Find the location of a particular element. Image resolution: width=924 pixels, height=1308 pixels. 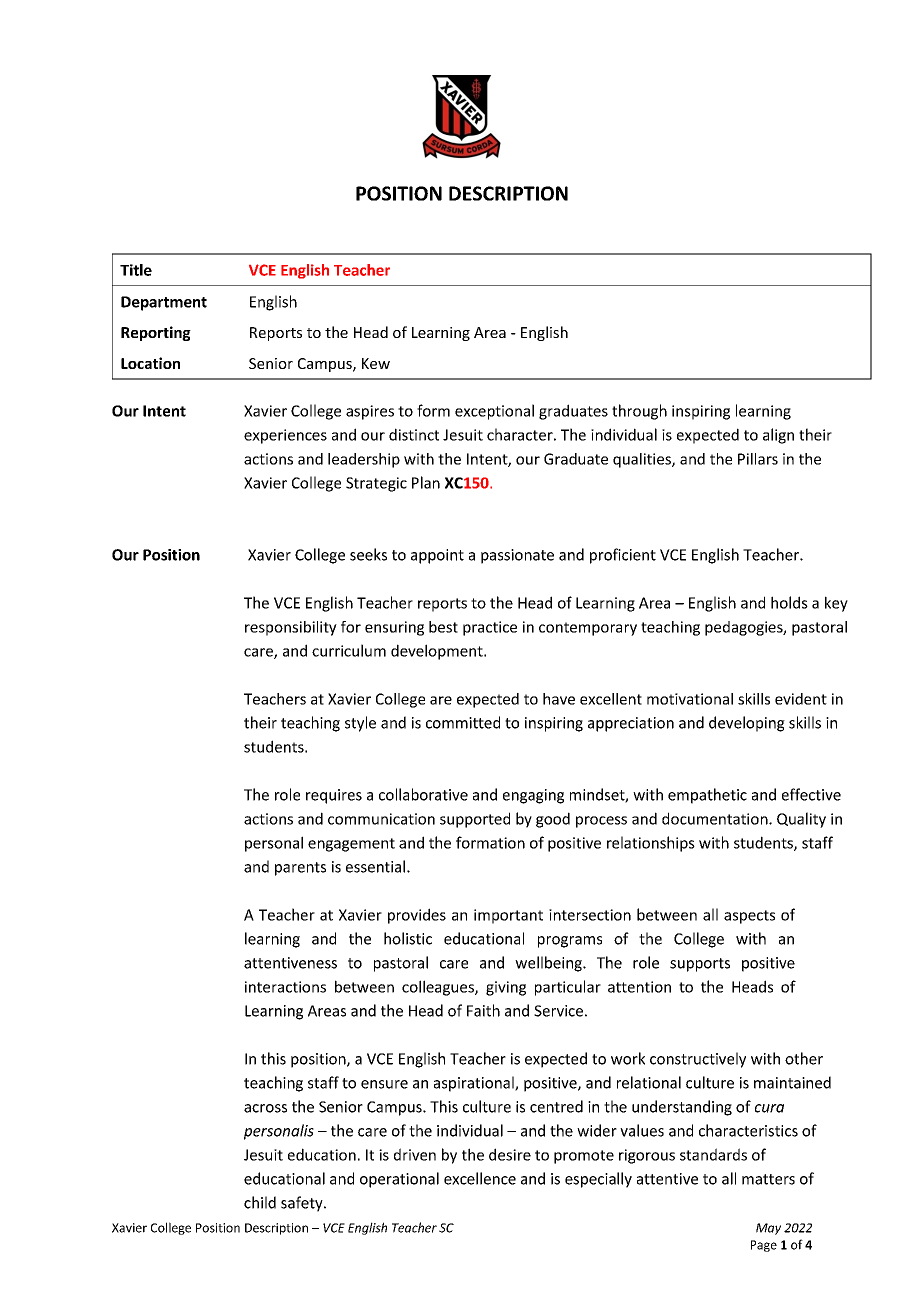

parents is located at coordinates (300, 869).
